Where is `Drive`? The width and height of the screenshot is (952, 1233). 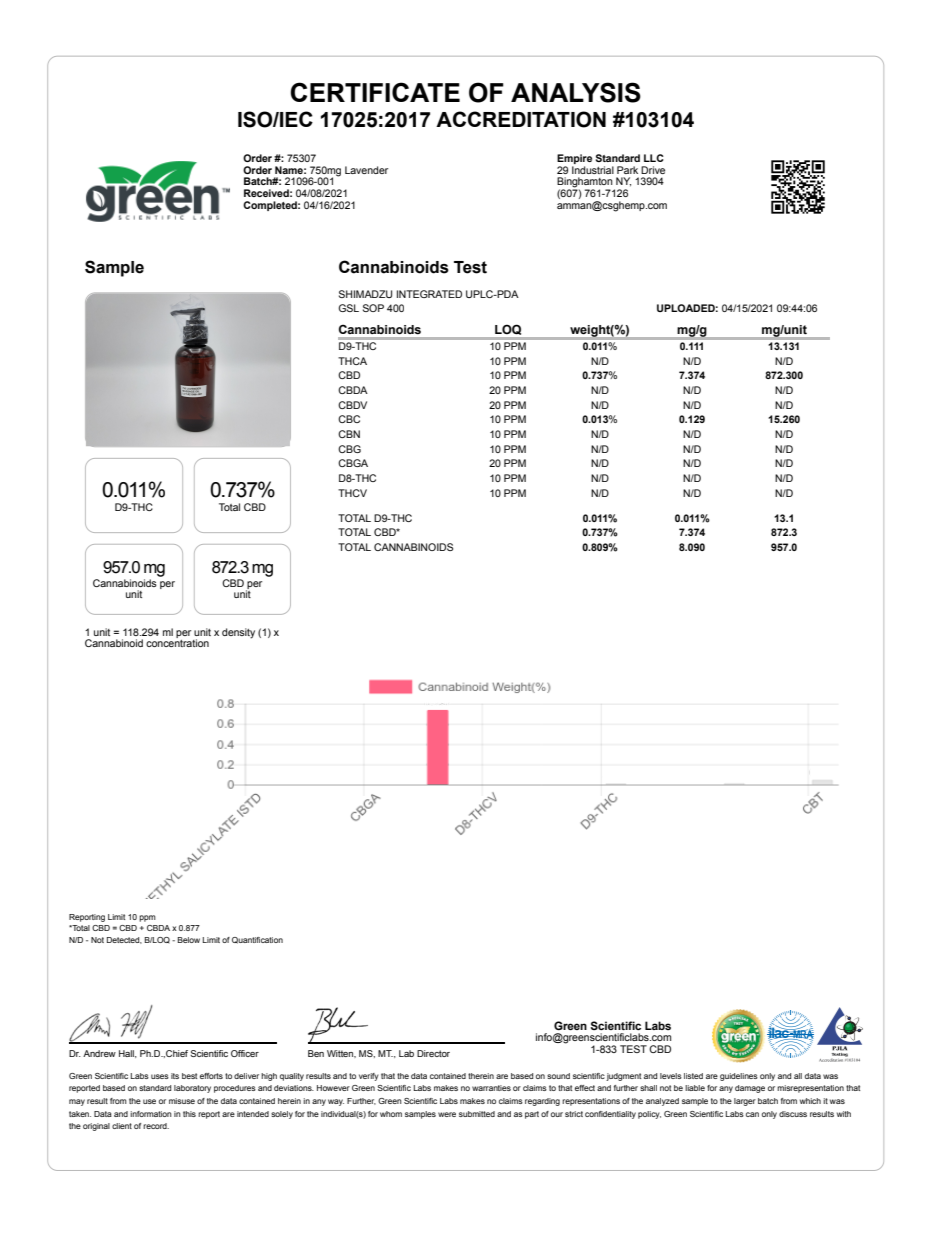 Drive is located at coordinates (653, 170).
